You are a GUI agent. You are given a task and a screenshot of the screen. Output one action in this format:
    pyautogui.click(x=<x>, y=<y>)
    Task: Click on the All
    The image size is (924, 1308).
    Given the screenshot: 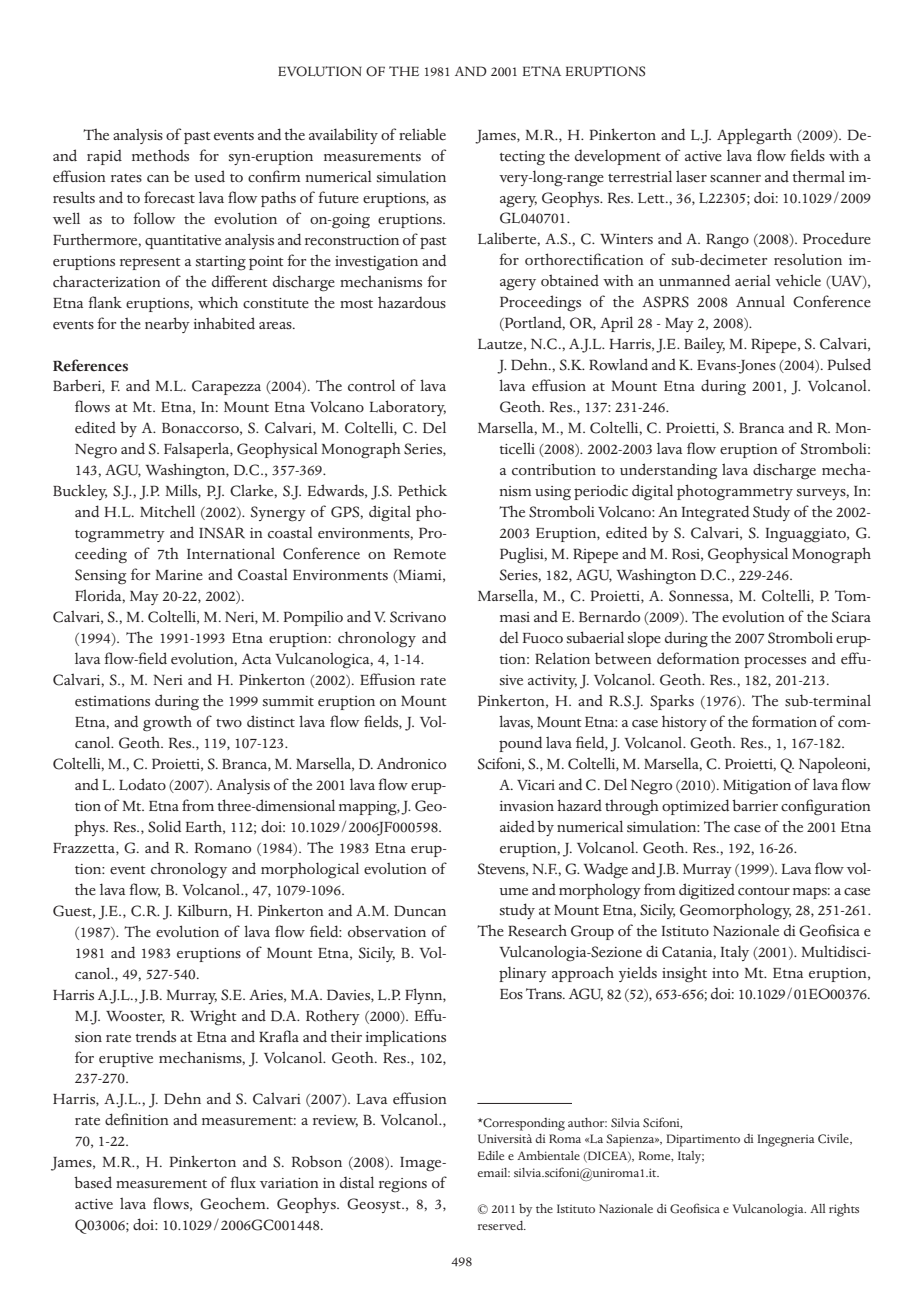 What is the action you would take?
    pyautogui.click(x=817, y=1208)
